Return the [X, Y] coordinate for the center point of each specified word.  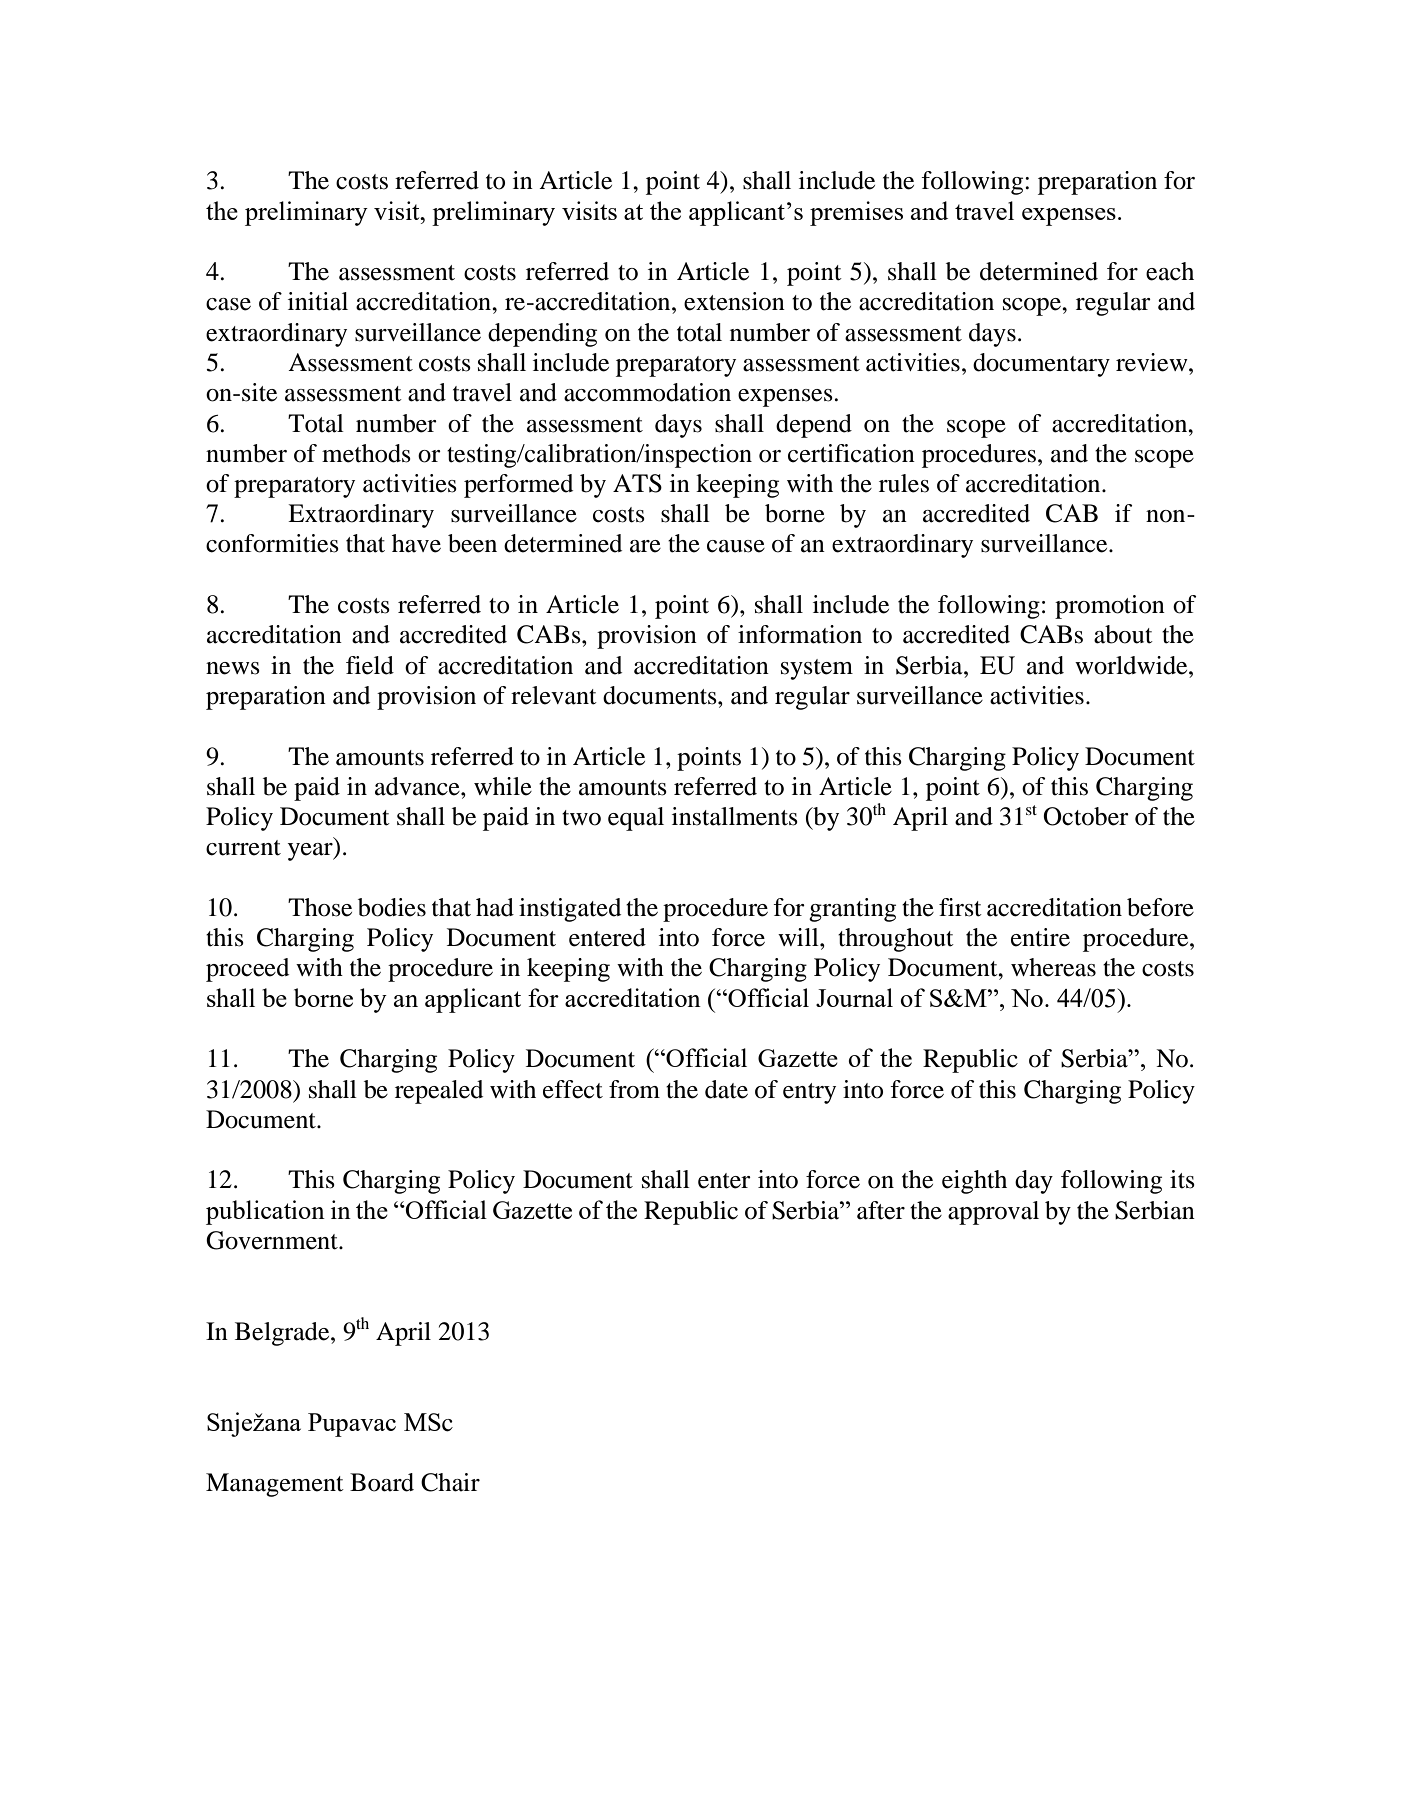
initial [318, 301]
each [1170, 271]
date [726, 1089]
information [800, 634]
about [1123, 634]
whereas [1053, 967]
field [370, 665]
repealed [439, 1092]
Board [382, 1482]
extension [734, 301]
